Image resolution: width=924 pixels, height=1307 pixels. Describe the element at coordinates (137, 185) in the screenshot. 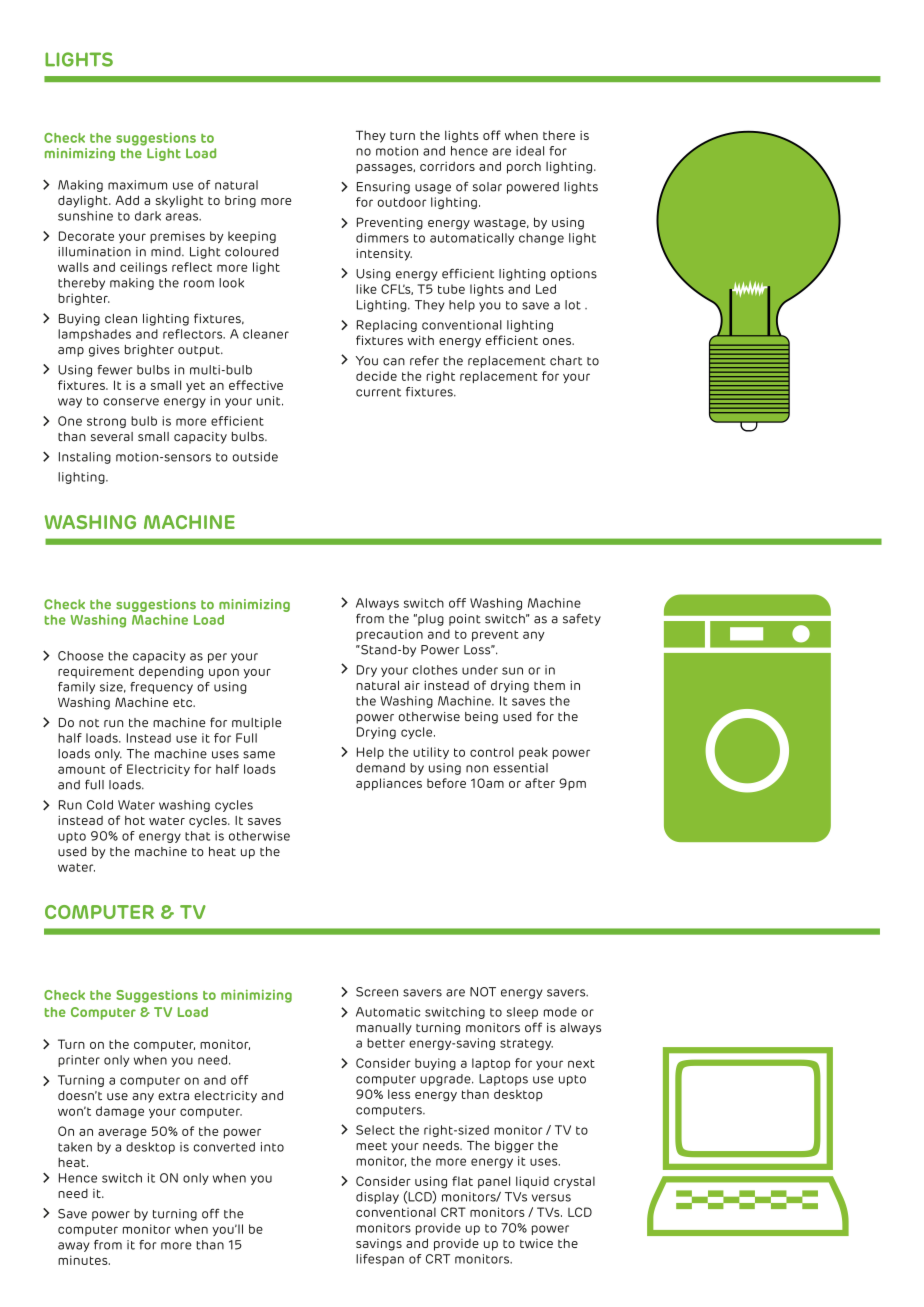

I see `maximum` at that location.
